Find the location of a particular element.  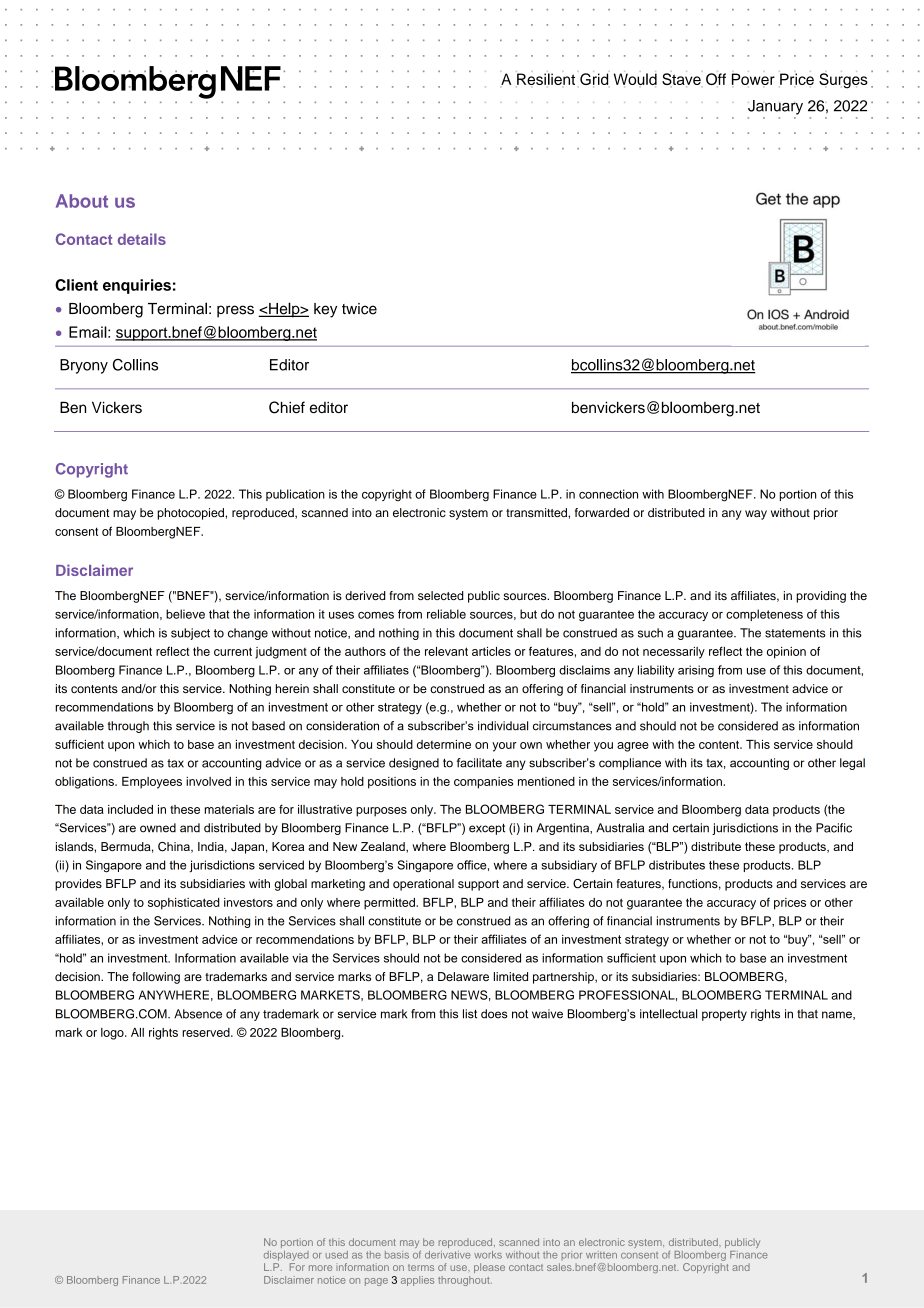

Pacific is located at coordinates (834, 828).
